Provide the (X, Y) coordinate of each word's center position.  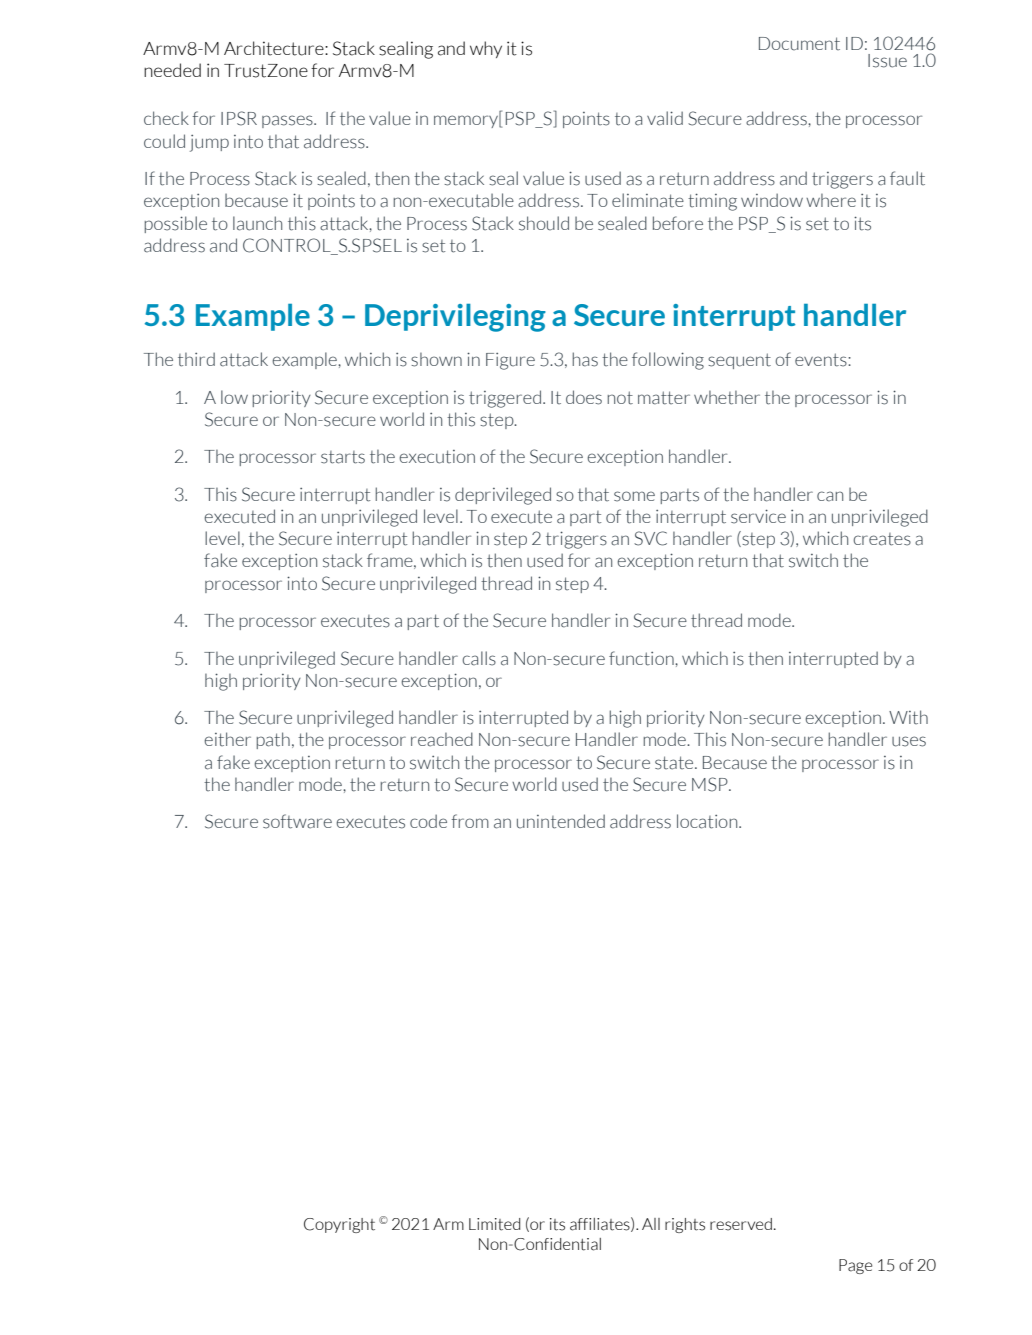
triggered (505, 399)
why (486, 49)
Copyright (339, 1225)
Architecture (275, 48)
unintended (561, 821)
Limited (494, 1224)
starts (343, 457)
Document (799, 44)
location (708, 821)
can (830, 496)
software (297, 821)
